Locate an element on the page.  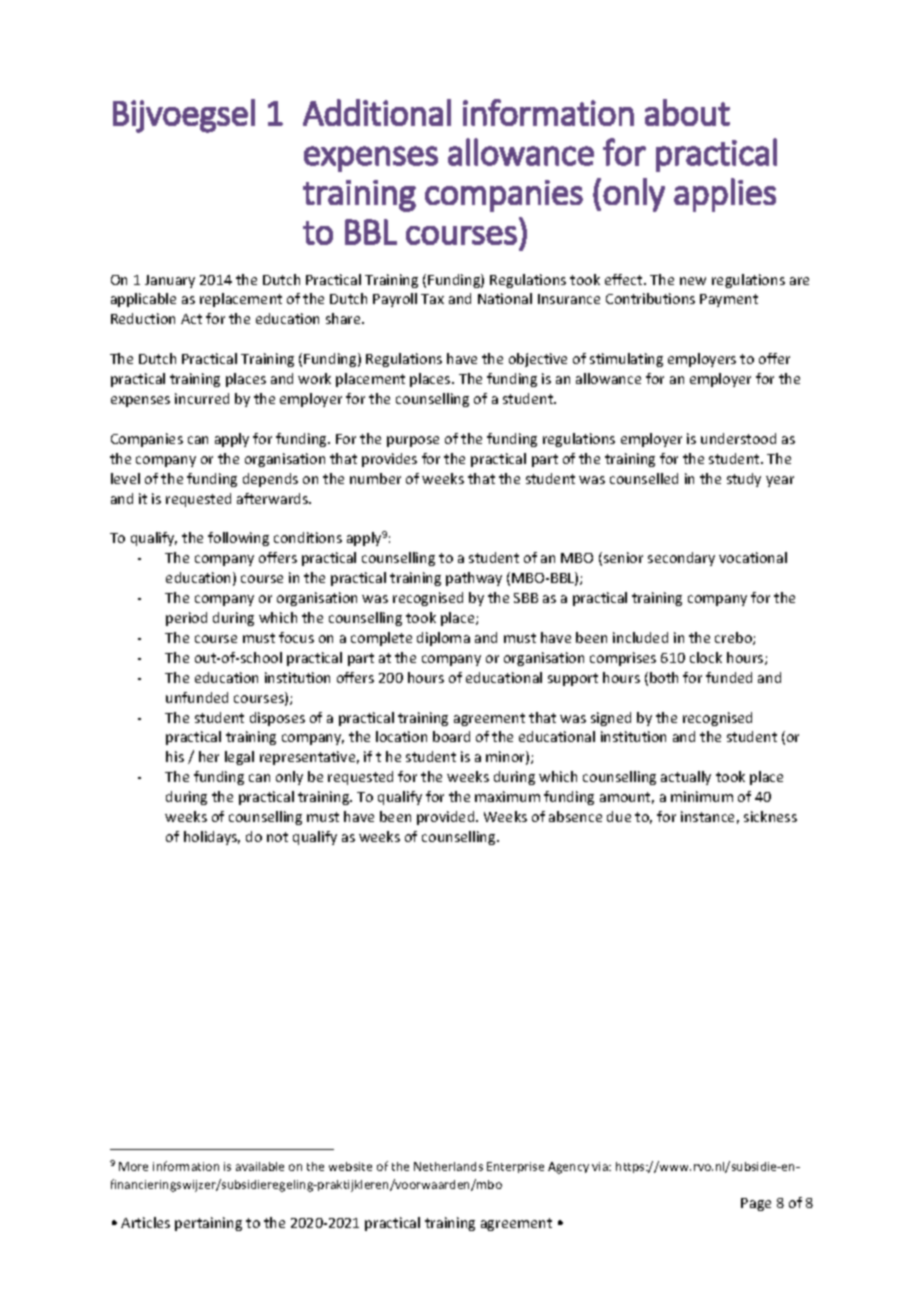
provided is located at coordinates (447, 818).
